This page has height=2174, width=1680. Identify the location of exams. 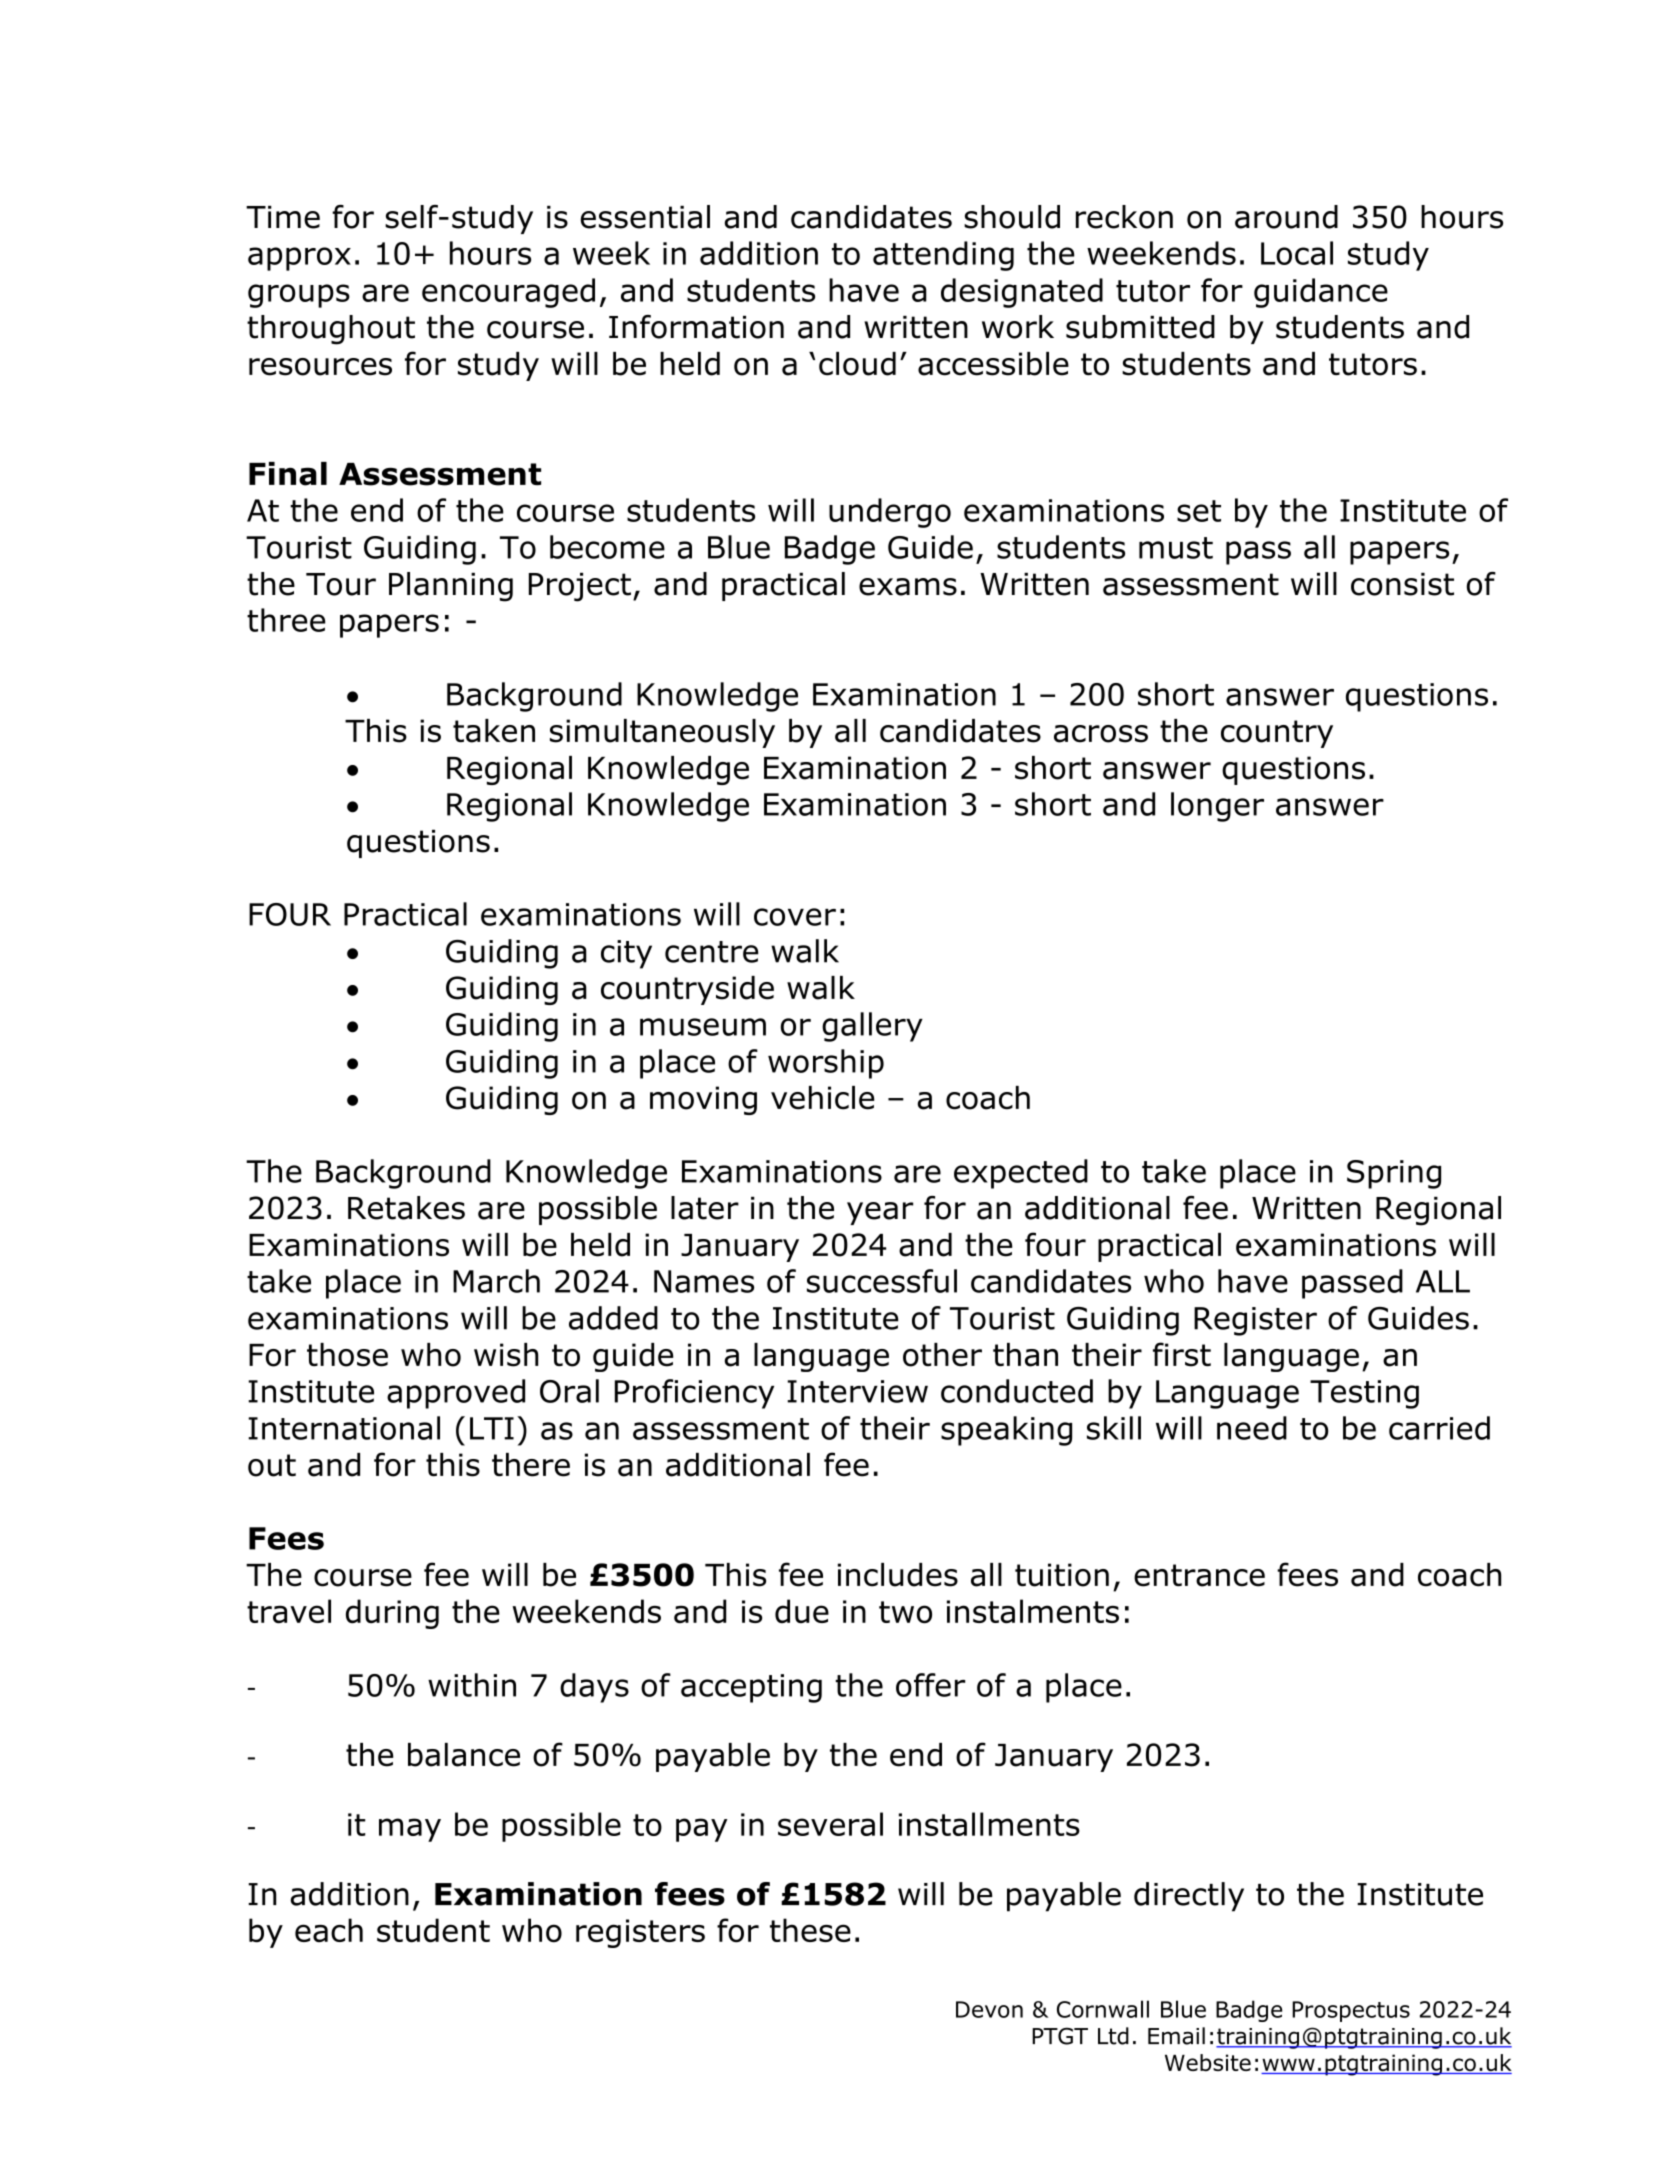
(908, 587).
